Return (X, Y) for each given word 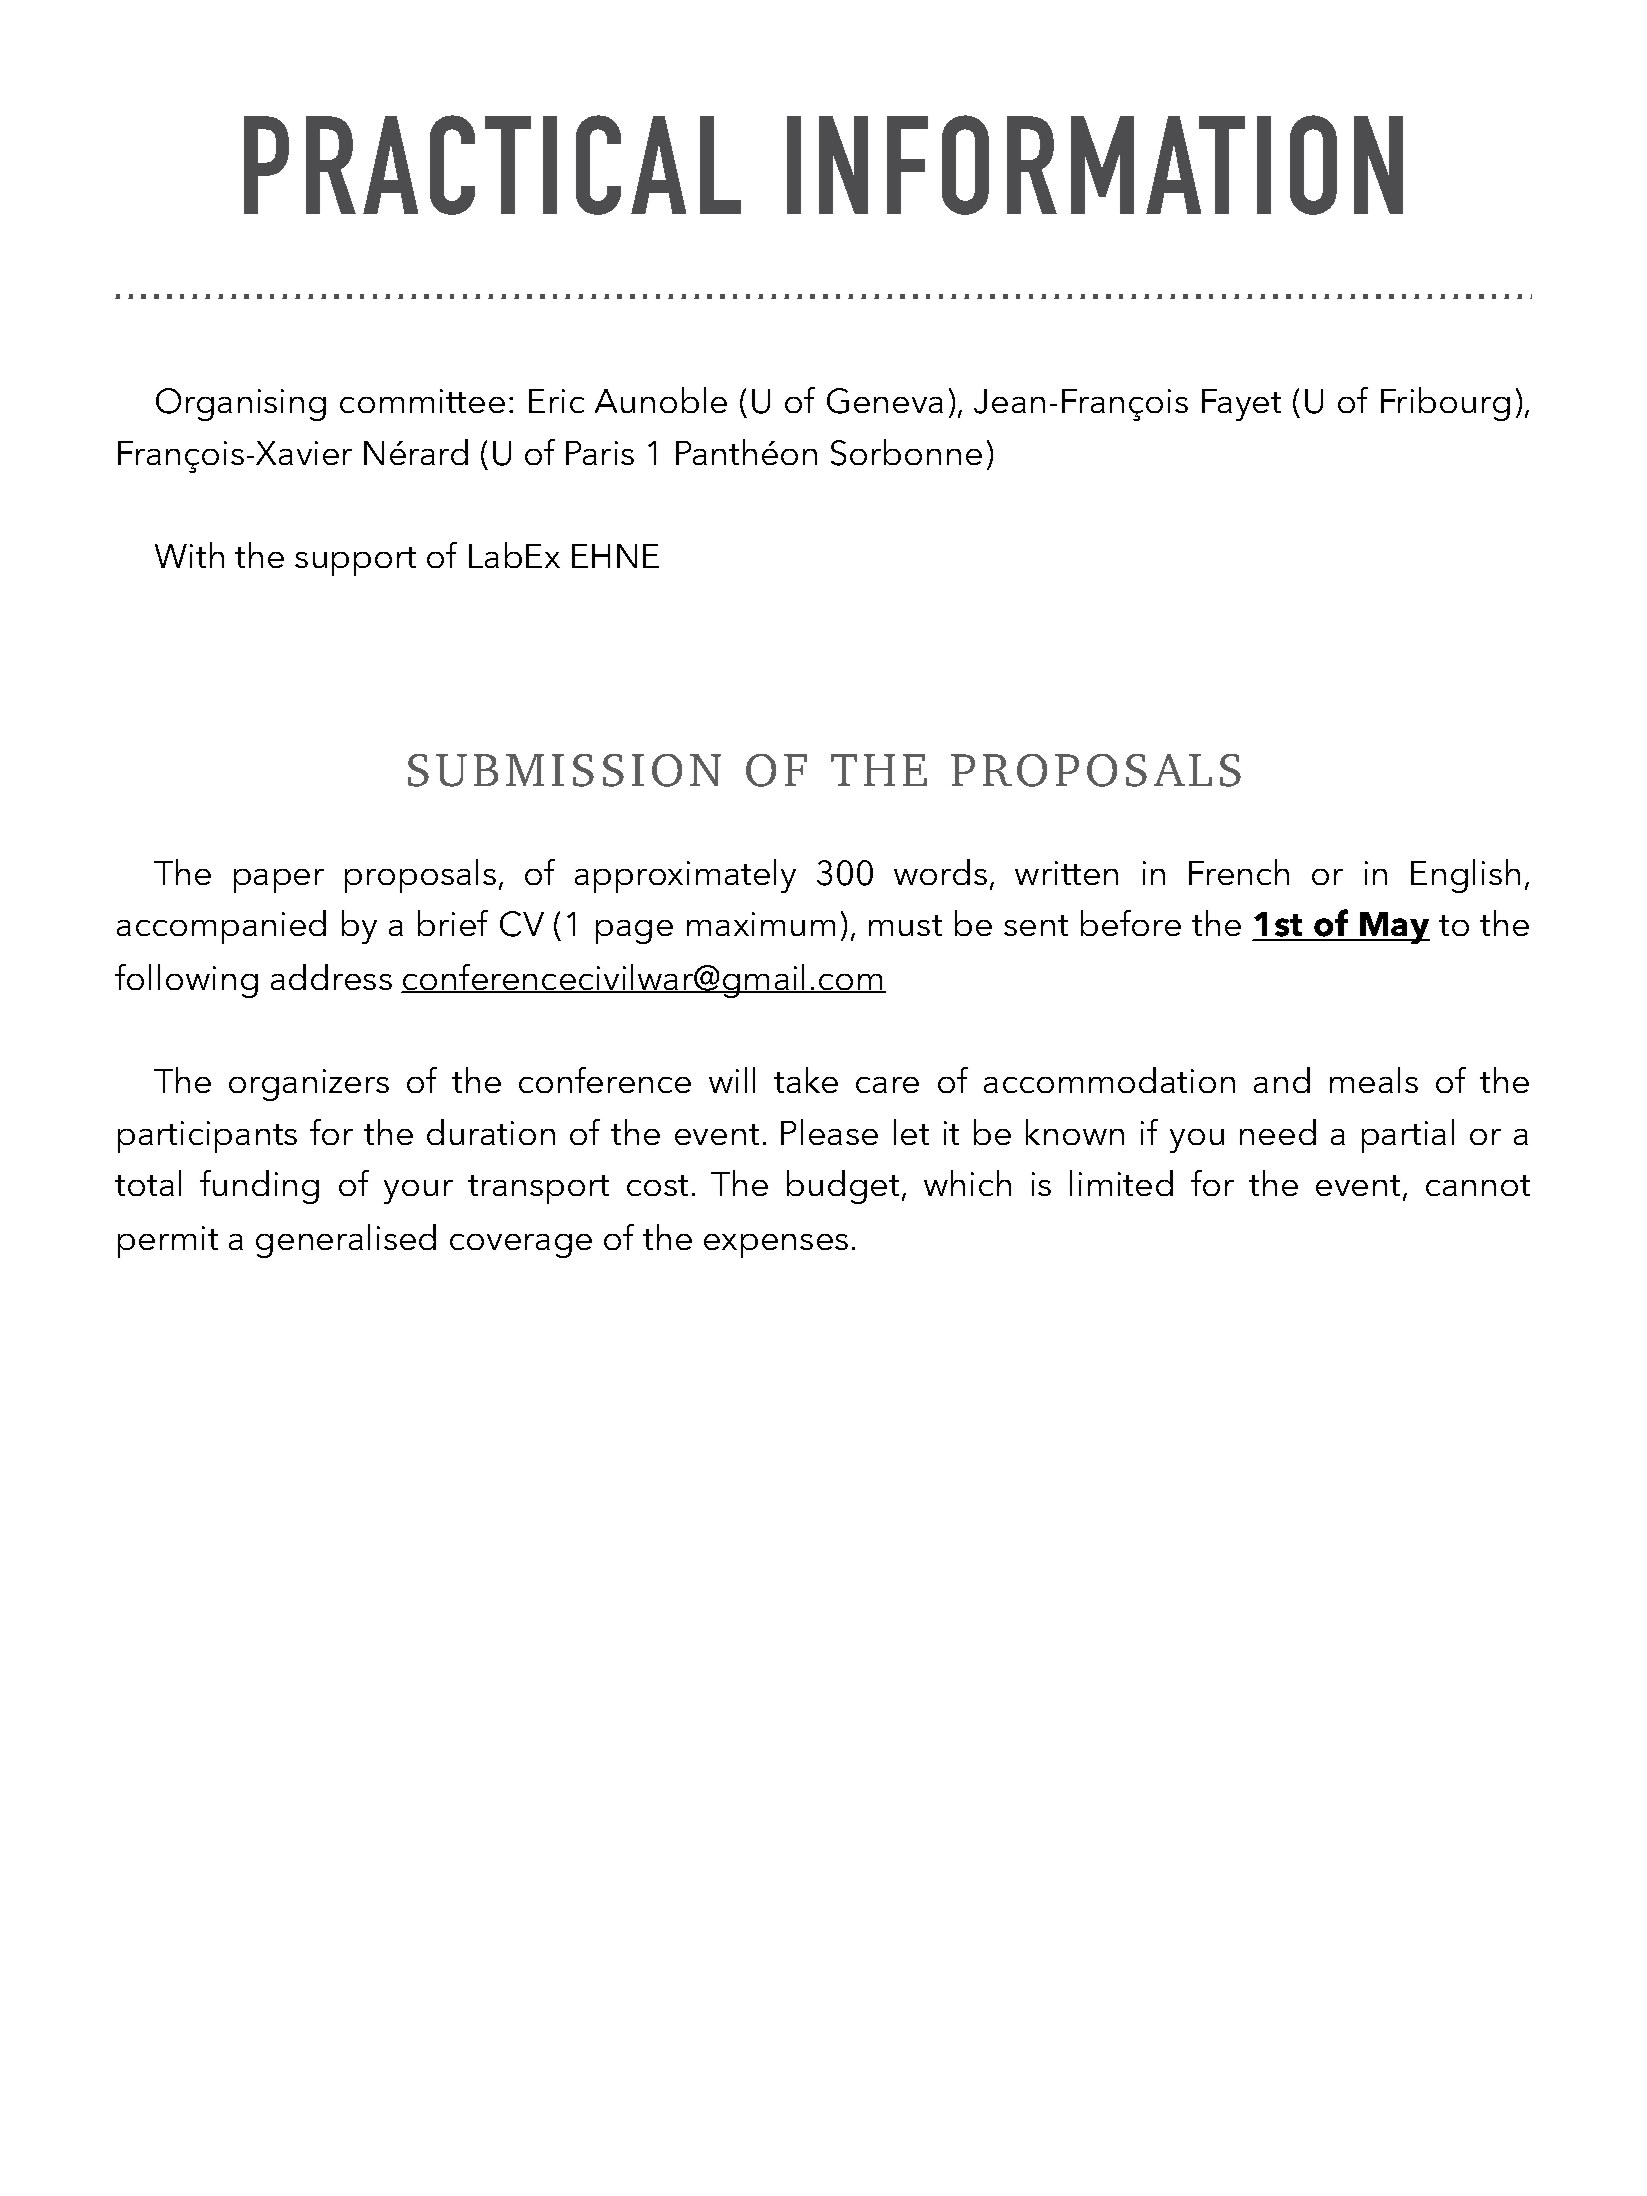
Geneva (885, 401)
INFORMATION (1095, 165)
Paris (600, 453)
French (1239, 872)
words (940, 872)
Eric (556, 401)
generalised (346, 1241)
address (331, 977)
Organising (241, 404)
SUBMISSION (564, 770)
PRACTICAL (492, 165)
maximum (761, 924)
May (1394, 928)
